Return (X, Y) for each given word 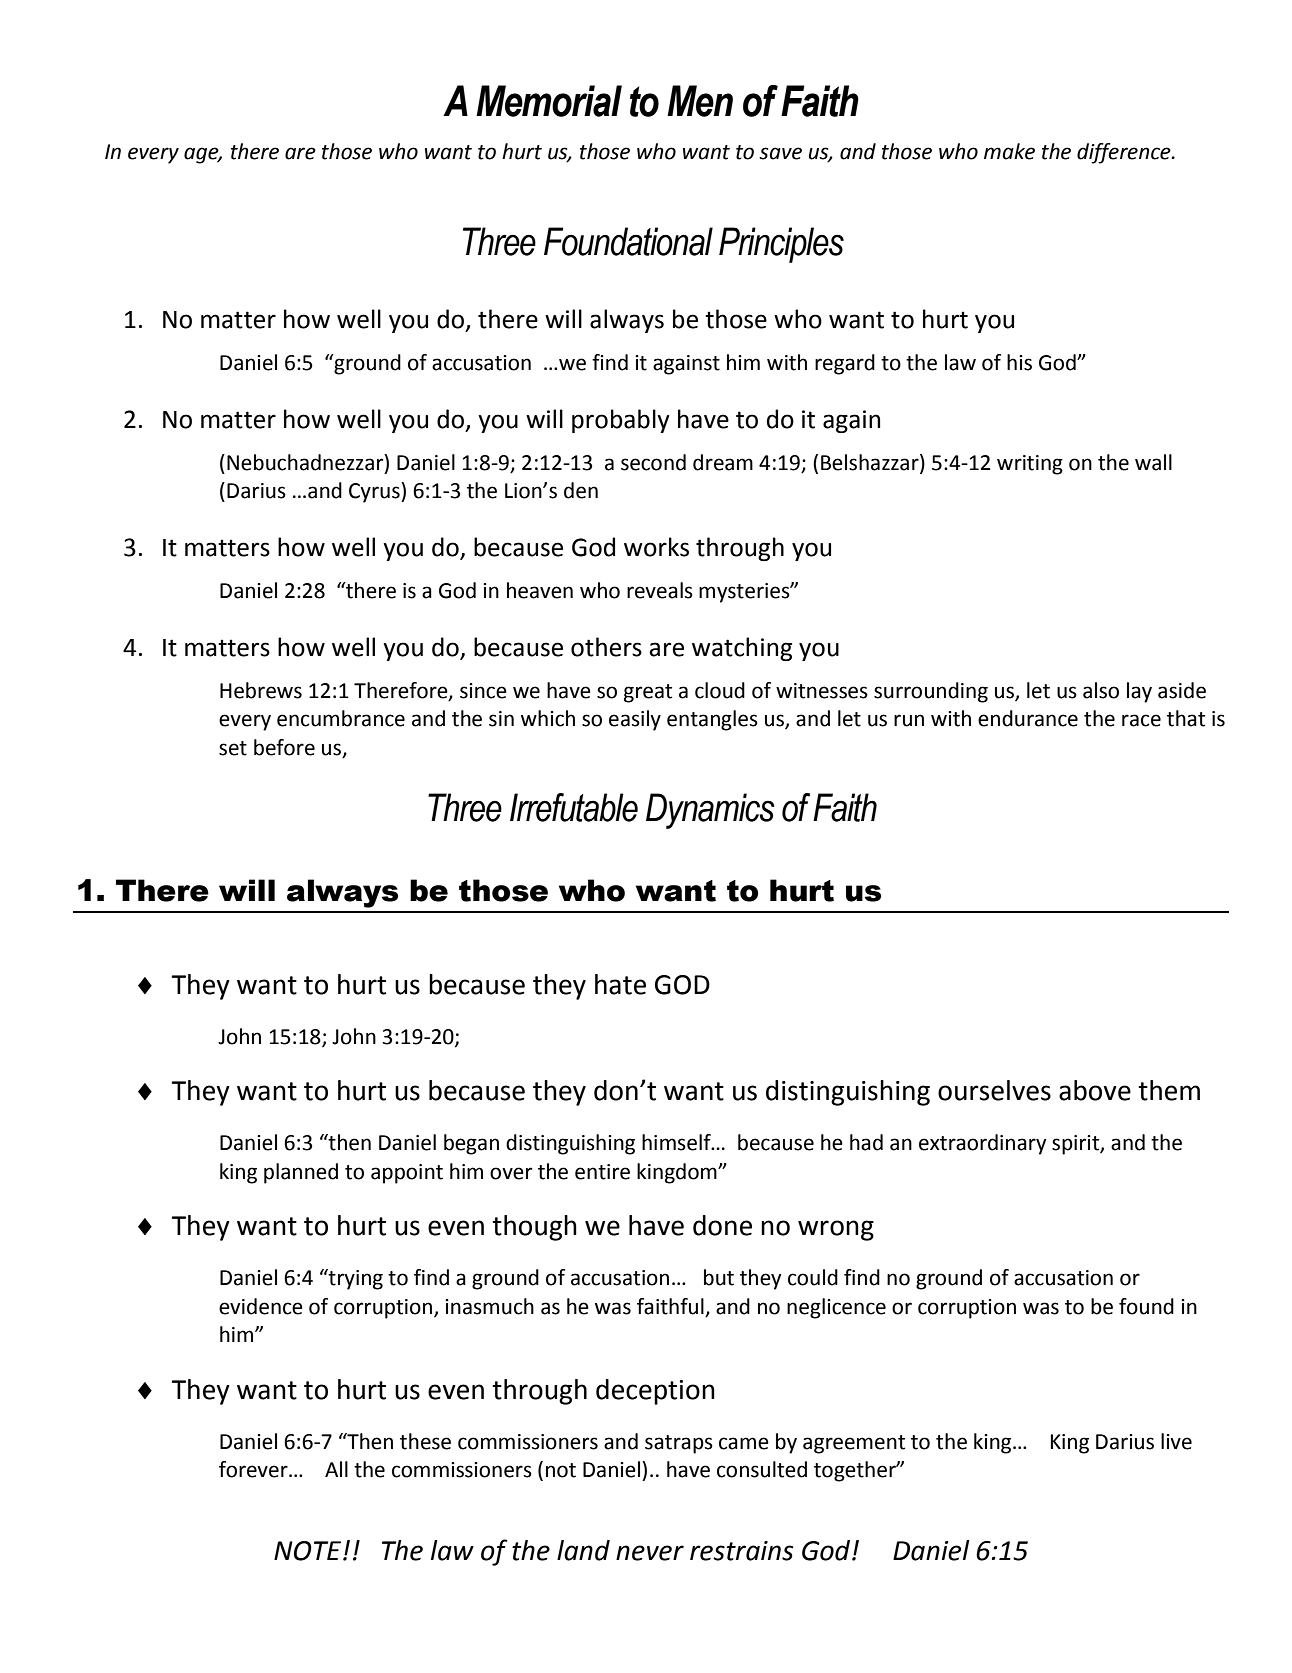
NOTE (309, 1551)
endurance (1028, 718)
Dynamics (710, 811)
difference (1125, 153)
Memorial (549, 101)
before (284, 747)
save (780, 153)
